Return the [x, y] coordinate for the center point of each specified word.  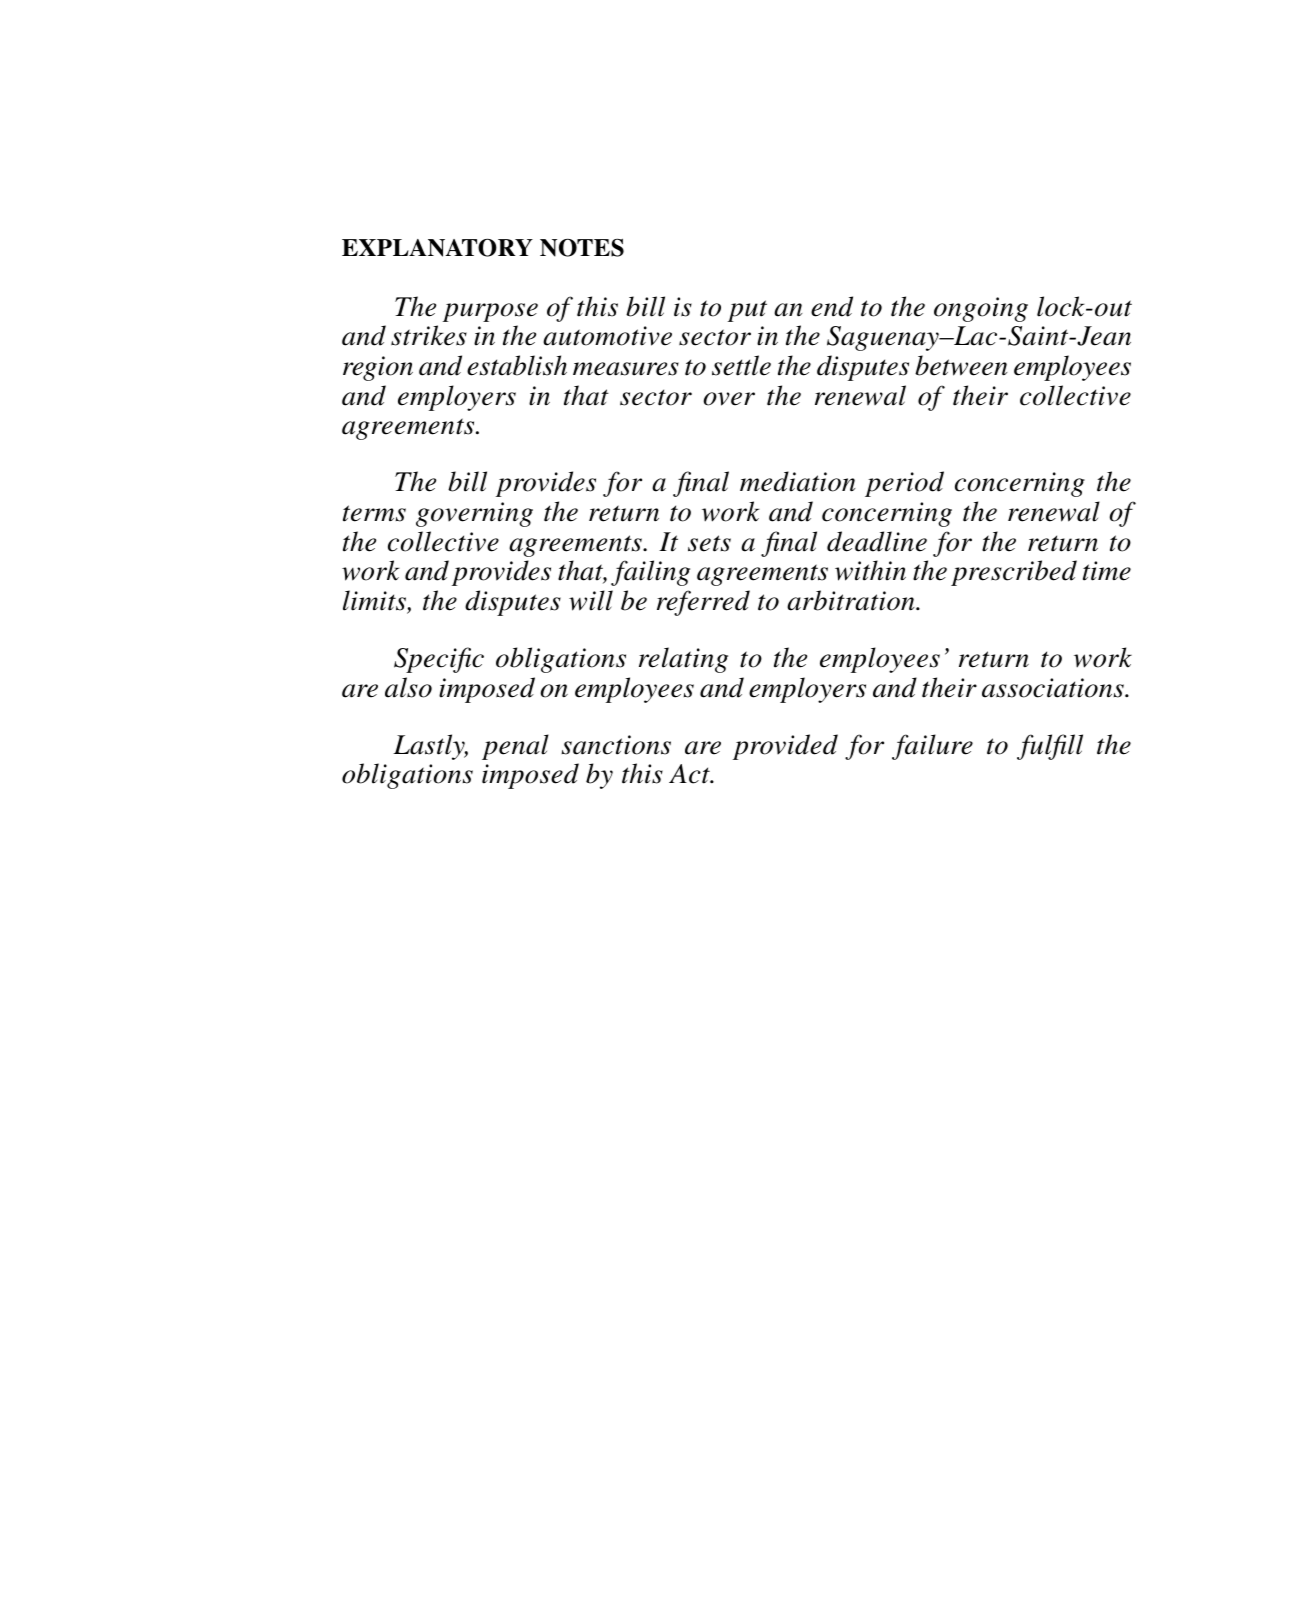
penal [515, 747]
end [832, 306]
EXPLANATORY [437, 247]
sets [709, 543]
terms [374, 513]
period [904, 484]
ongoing [981, 309]
